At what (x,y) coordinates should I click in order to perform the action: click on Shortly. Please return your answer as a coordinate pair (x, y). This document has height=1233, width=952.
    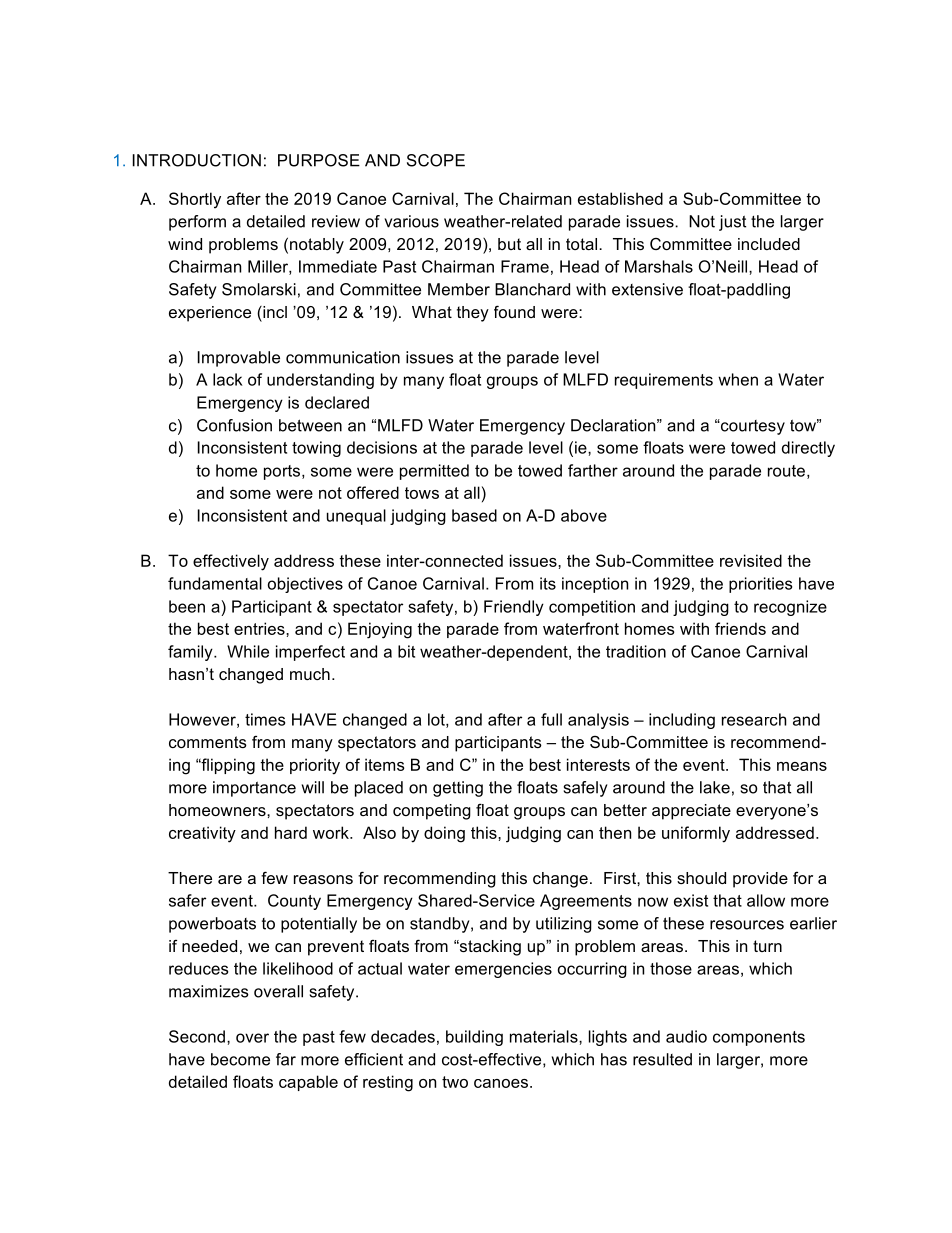
    Looking at the image, I should click on (195, 200).
